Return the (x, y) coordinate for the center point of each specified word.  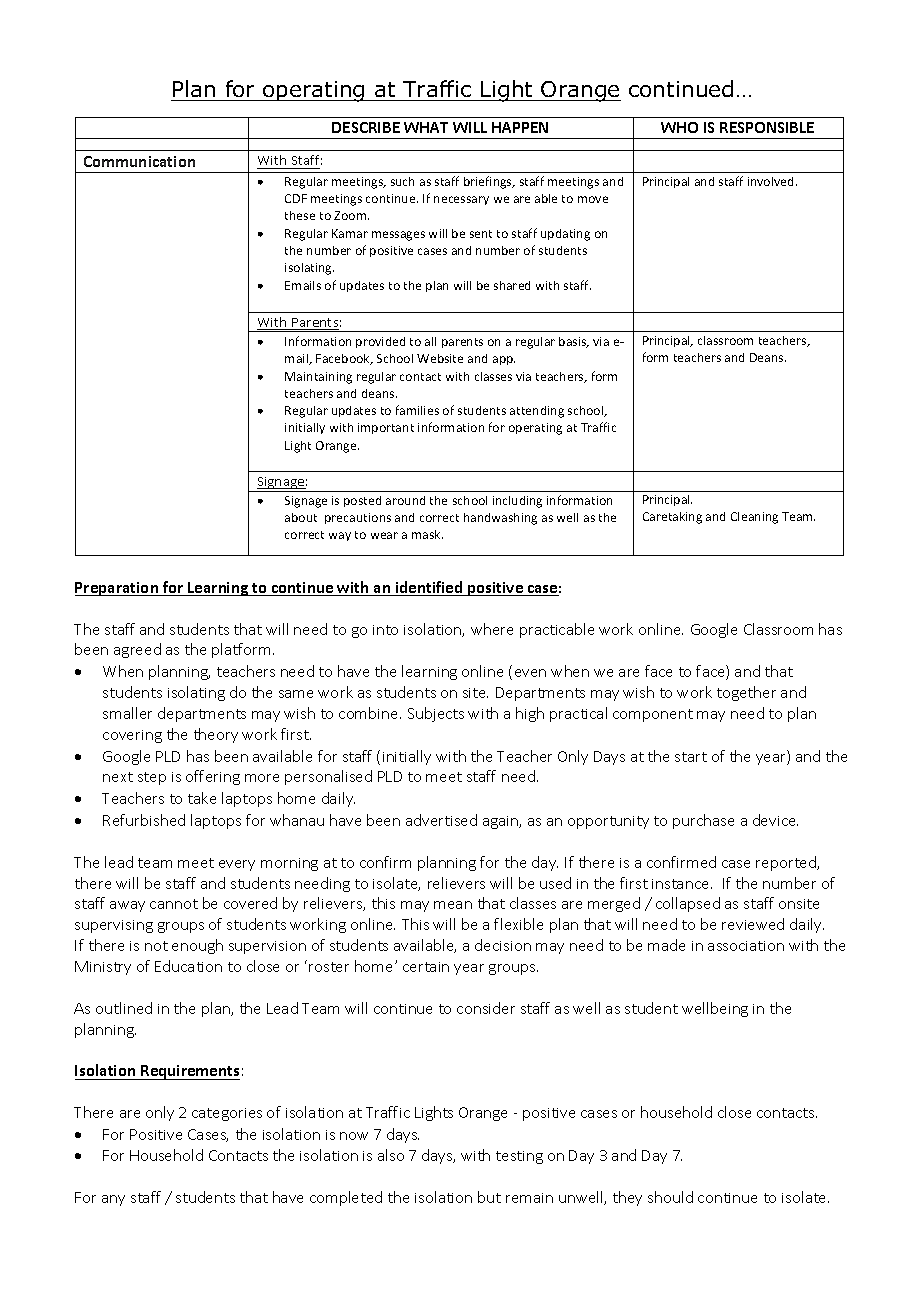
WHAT (426, 127)
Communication (139, 161)
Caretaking (672, 518)
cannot (174, 904)
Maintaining (318, 378)
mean (453, 905)
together (746, 693)
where (492, 629)
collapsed (688, 904)
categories (227, 1114)
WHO (679, 127)
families (417, 410)
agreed (137, 650)
